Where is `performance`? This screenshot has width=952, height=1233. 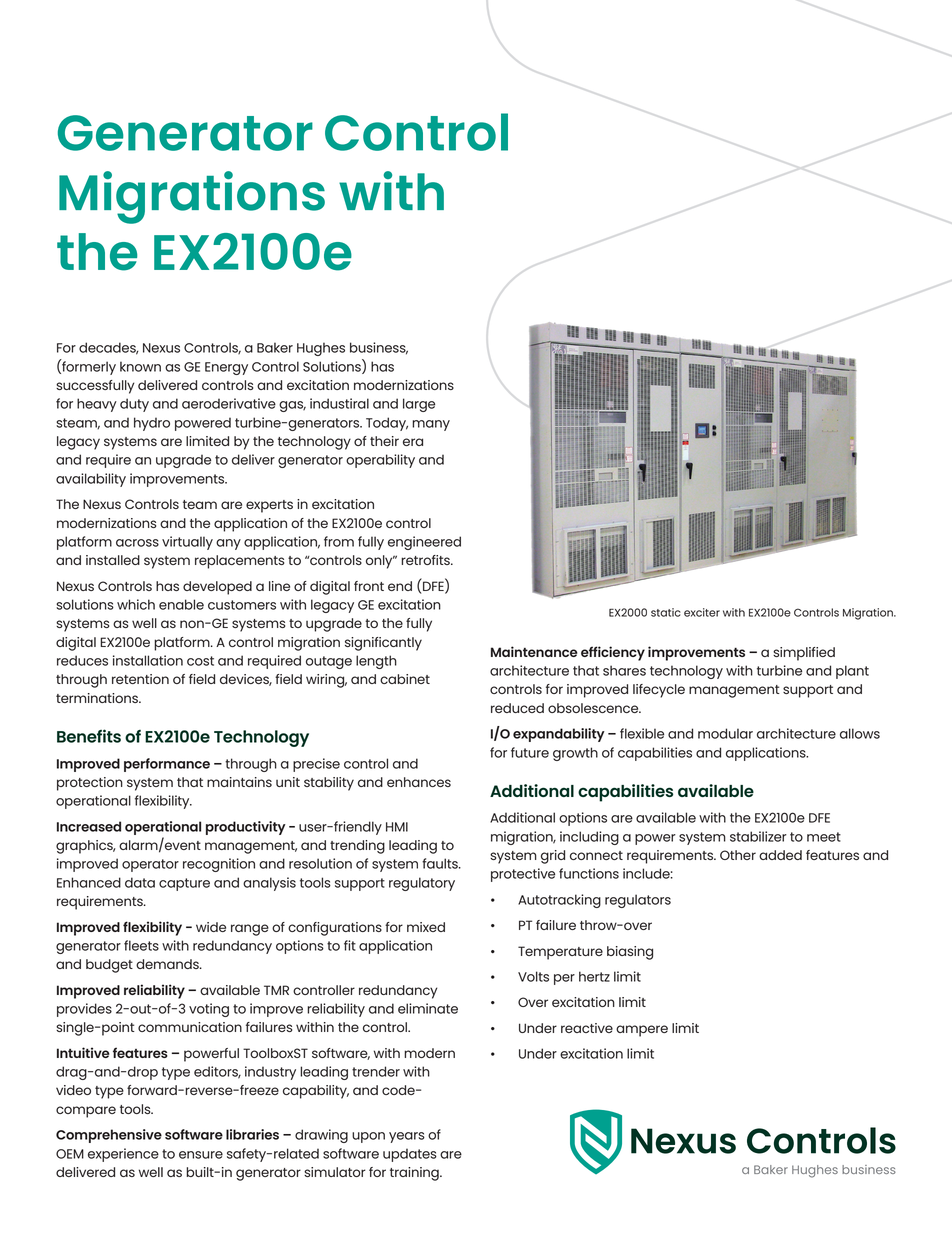
performance is located at coordinates (167, 765).
